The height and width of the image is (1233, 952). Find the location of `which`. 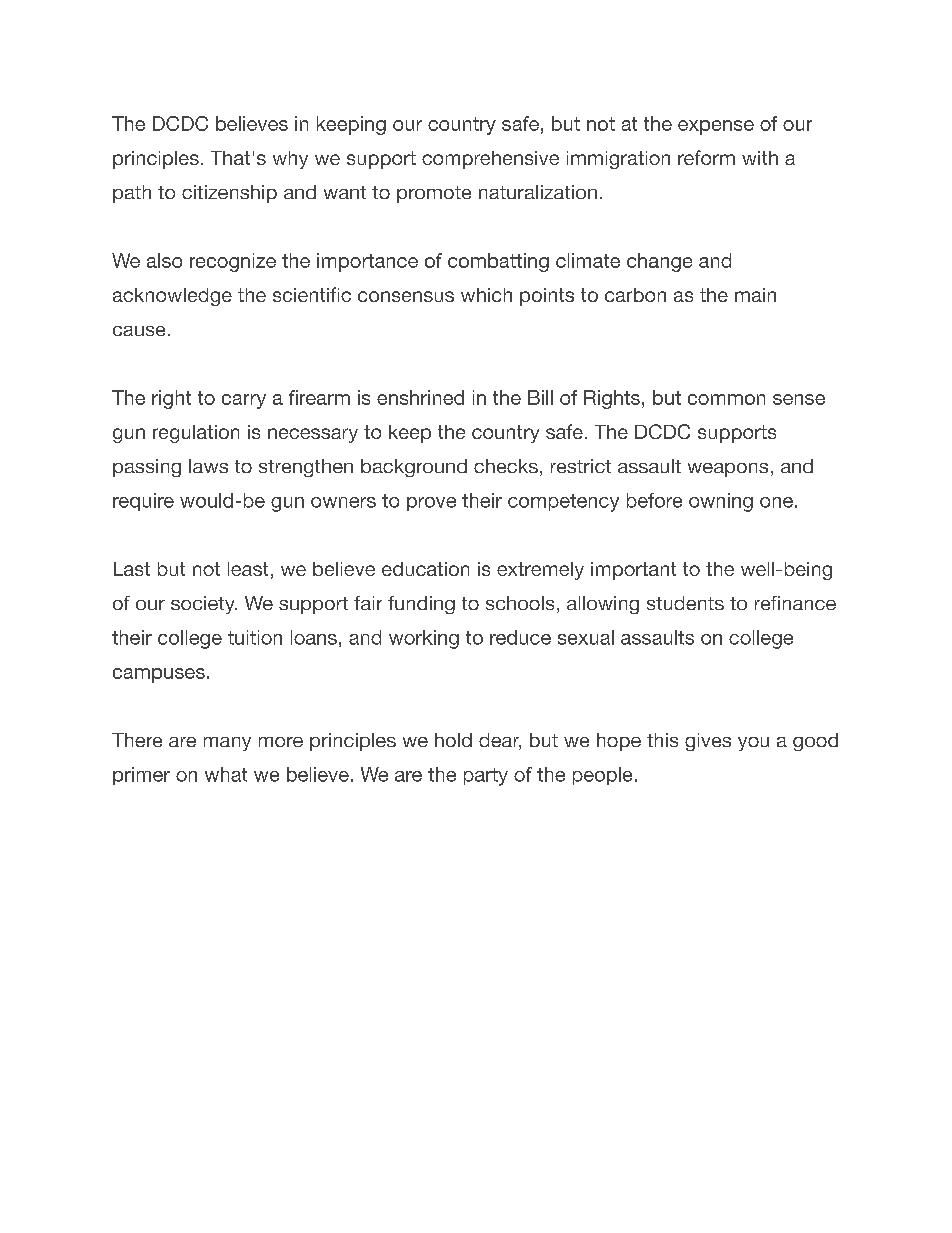

which is located at coordinates (486, 295).
